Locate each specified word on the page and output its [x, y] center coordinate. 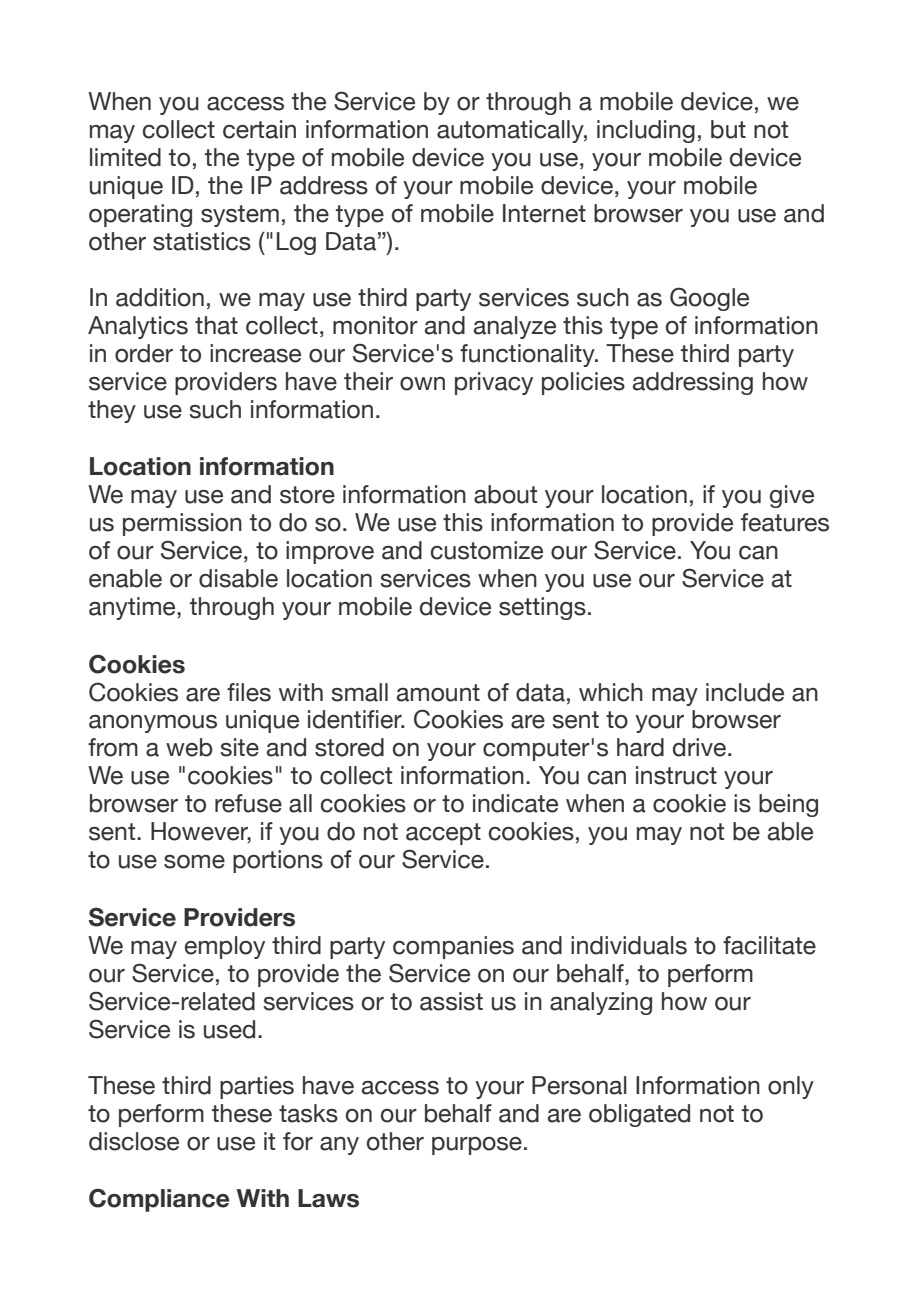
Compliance [159, 1200]
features [785, 522]
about [505, 494]
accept [443, 834]
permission [182, 524]
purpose [477, 1146]
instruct [676, 775]
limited [125, 157]
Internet [544, 213]
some [194, 862]
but [728, 129]
